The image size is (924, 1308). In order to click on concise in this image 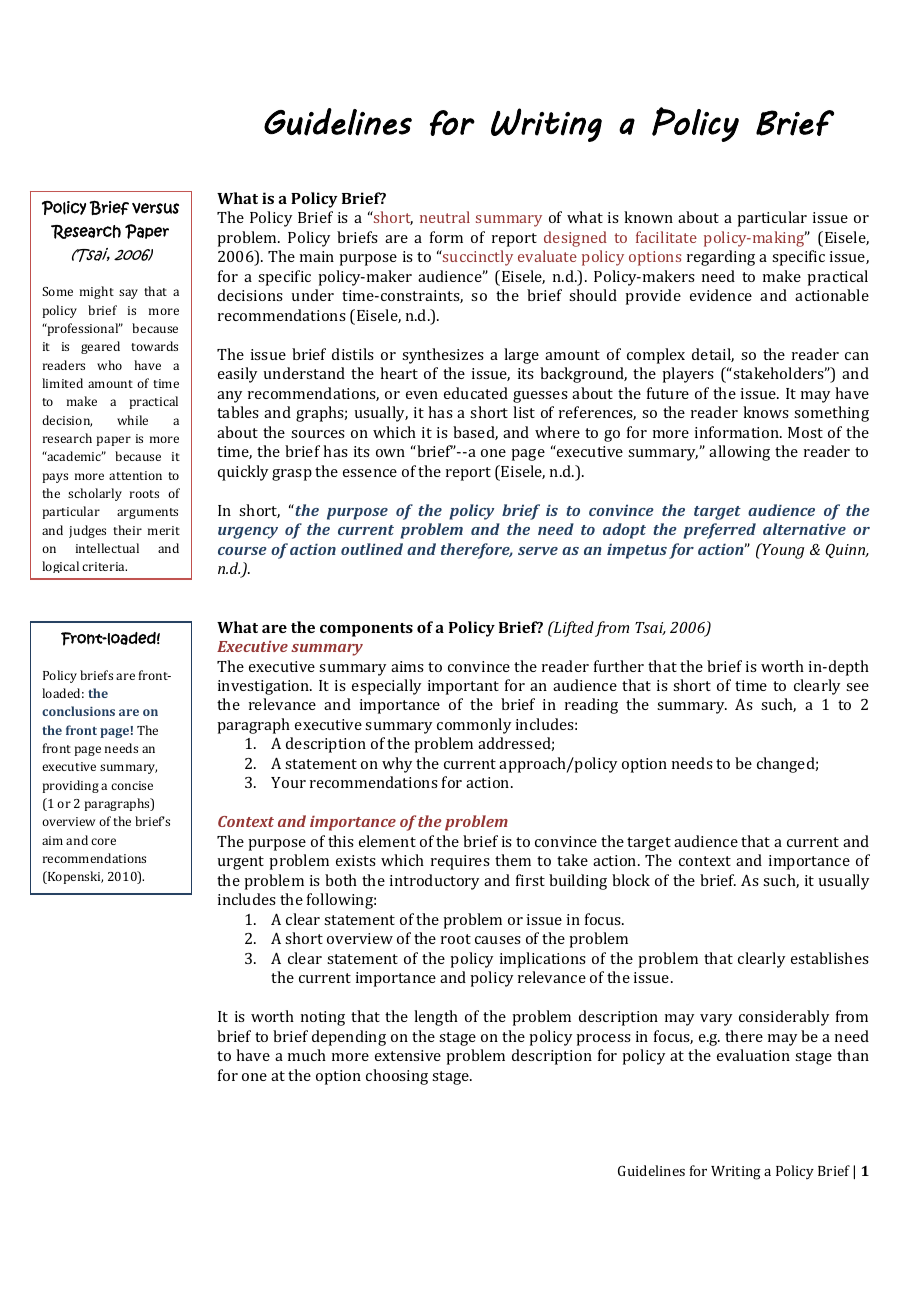, I will do `click(132, 785)`.
